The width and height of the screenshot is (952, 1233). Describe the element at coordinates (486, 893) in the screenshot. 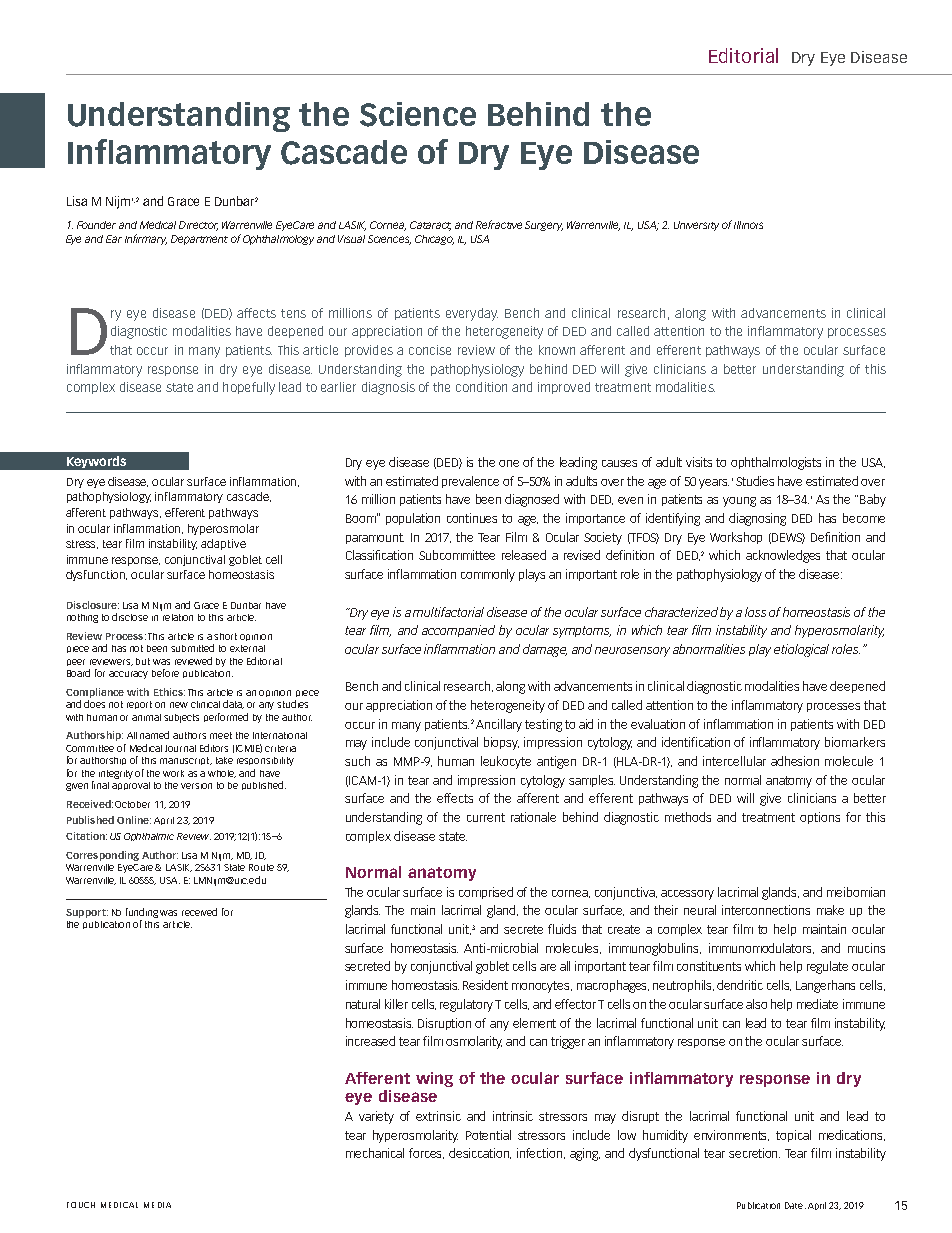

I see `comprised` at that location.
